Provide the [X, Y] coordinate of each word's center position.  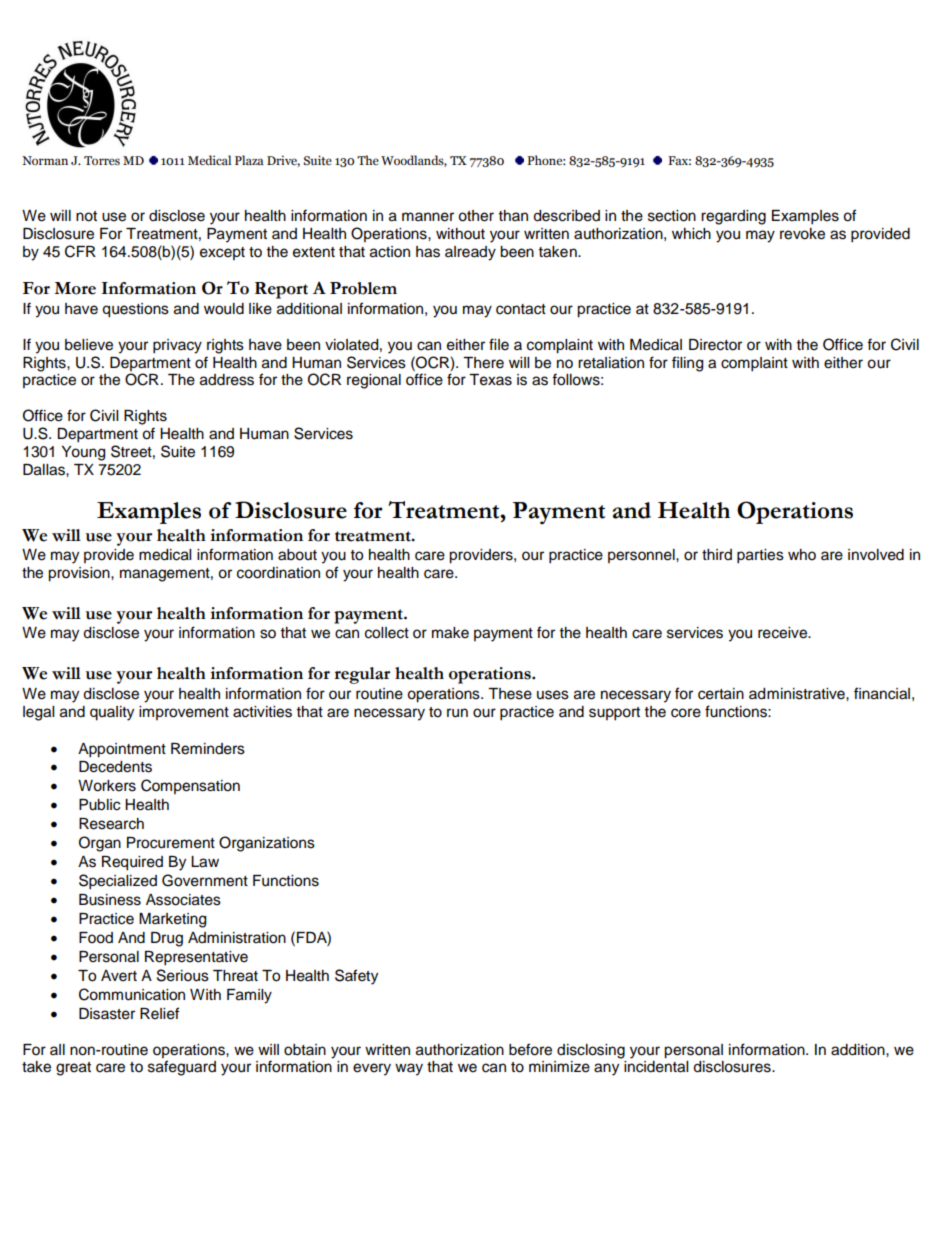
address [227, 380]
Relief [159, 1013]
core [686, 713]
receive [784, 633]
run [457, 713]
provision [80, 574]
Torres [102, 160]
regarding [733, 217]
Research [111, 824]
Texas [490, 380]
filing [687, 364]
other [476, 216]
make [450, 633]
